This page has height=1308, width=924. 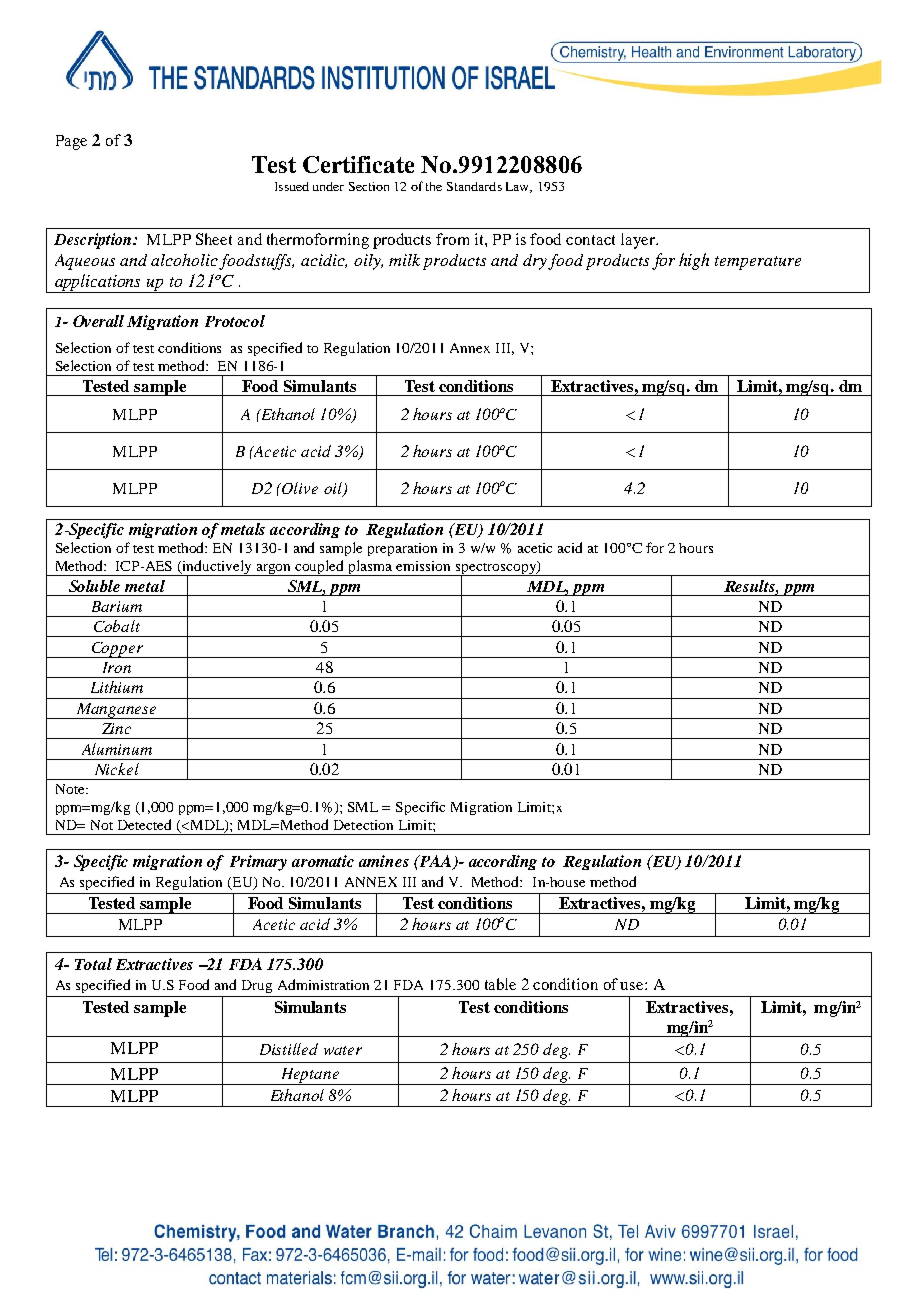 I want to click on preparation, so click(x=402, y=549).
